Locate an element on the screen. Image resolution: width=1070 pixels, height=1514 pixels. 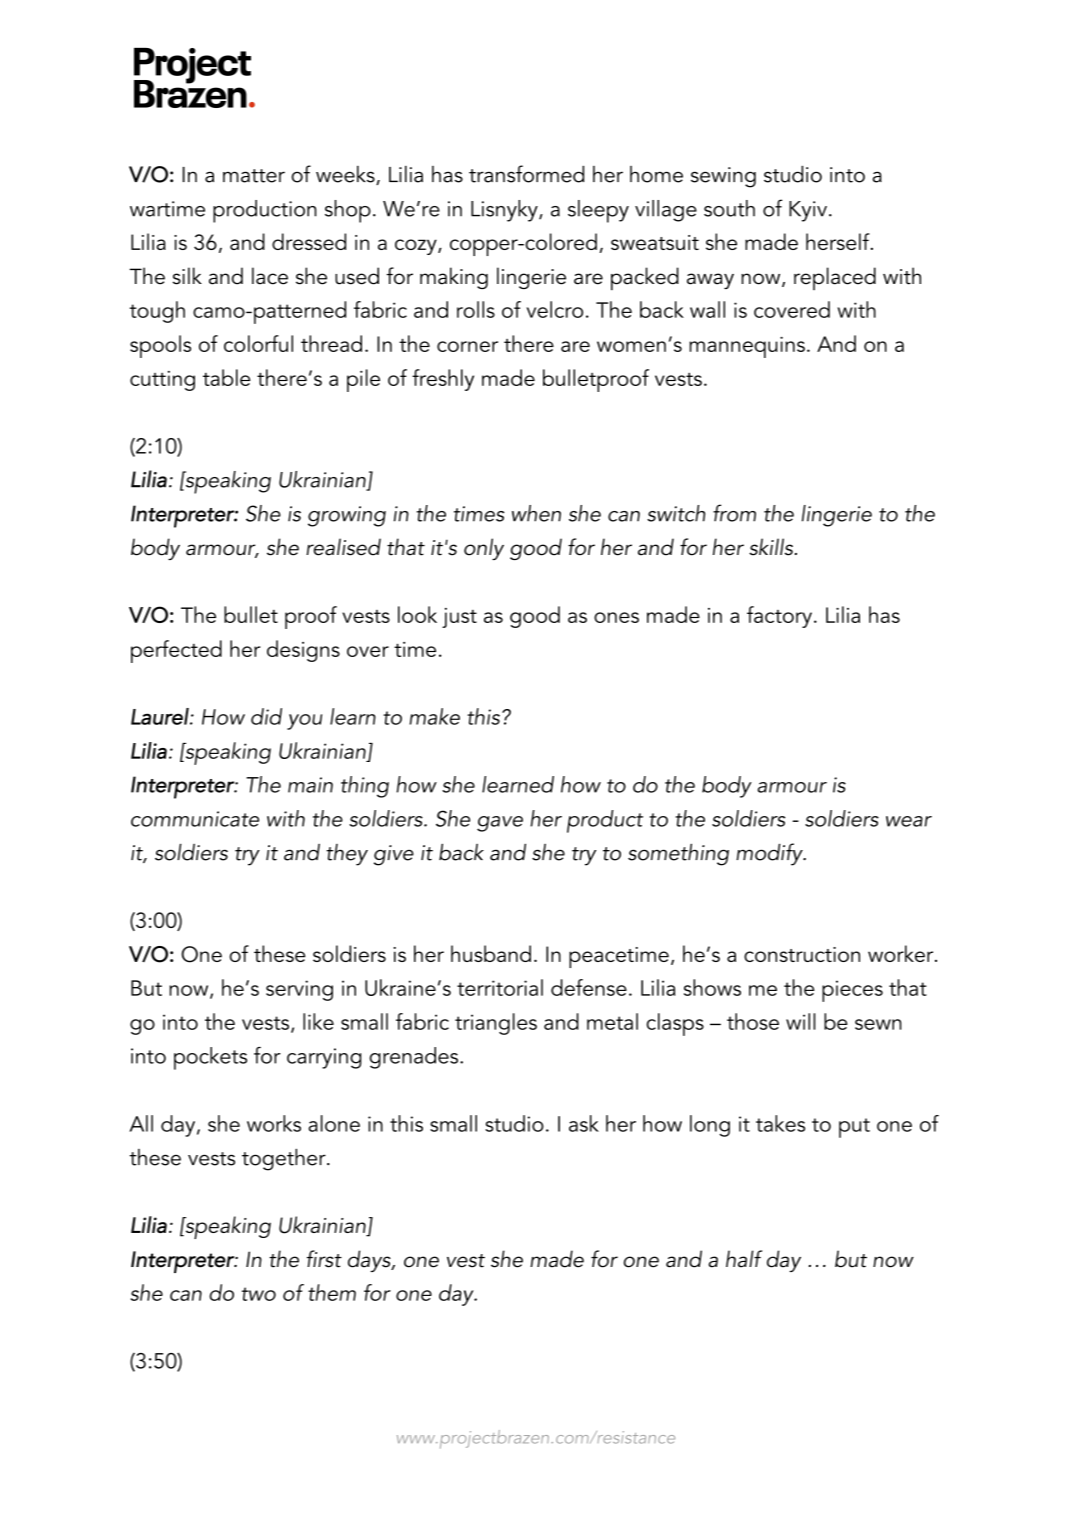
Kyiv is located at coordinates (808, 211).
